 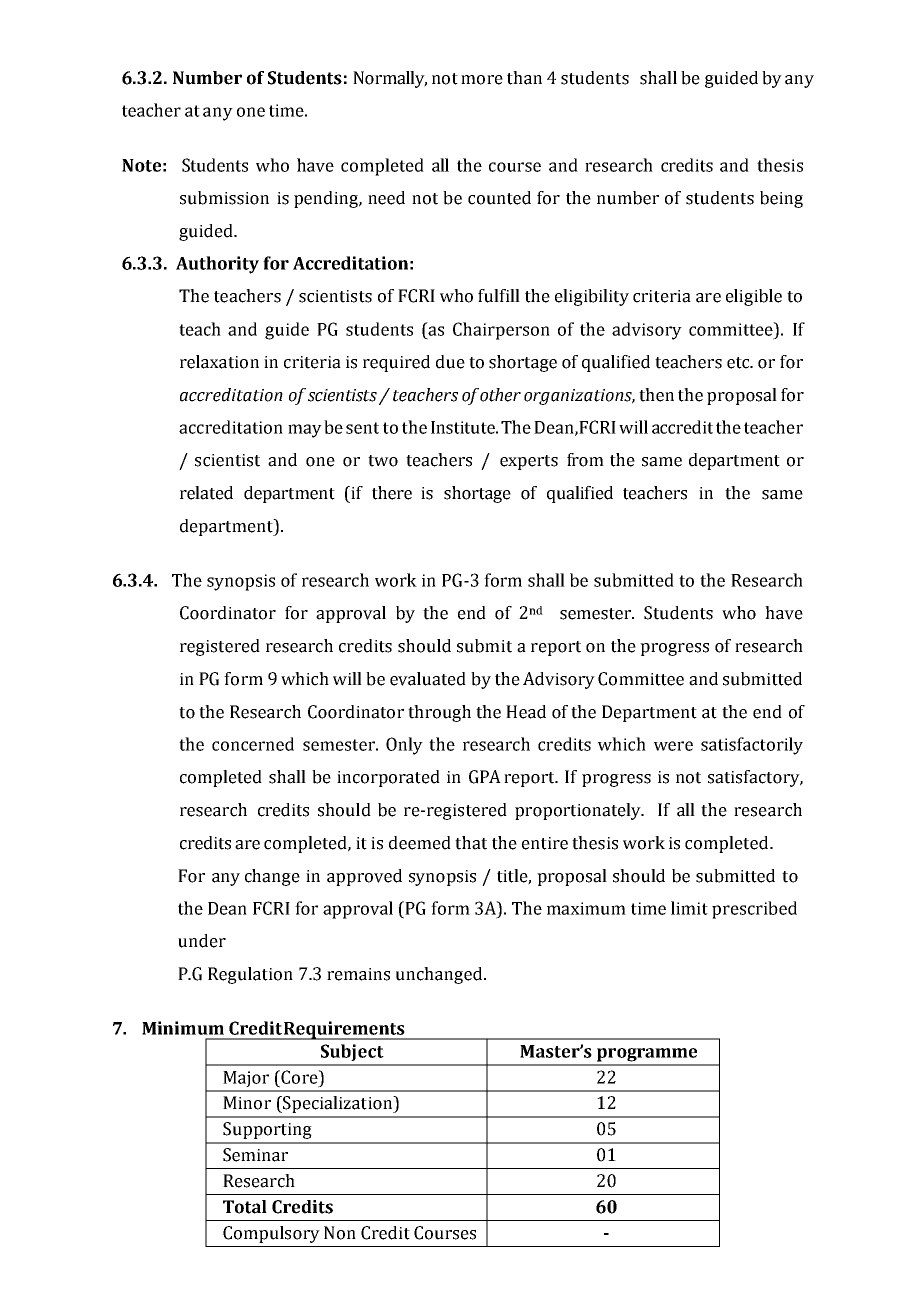 What do you see at coordinates (673, 746) in the screenshot?
I see `were` at bounding box center [673, 746].
